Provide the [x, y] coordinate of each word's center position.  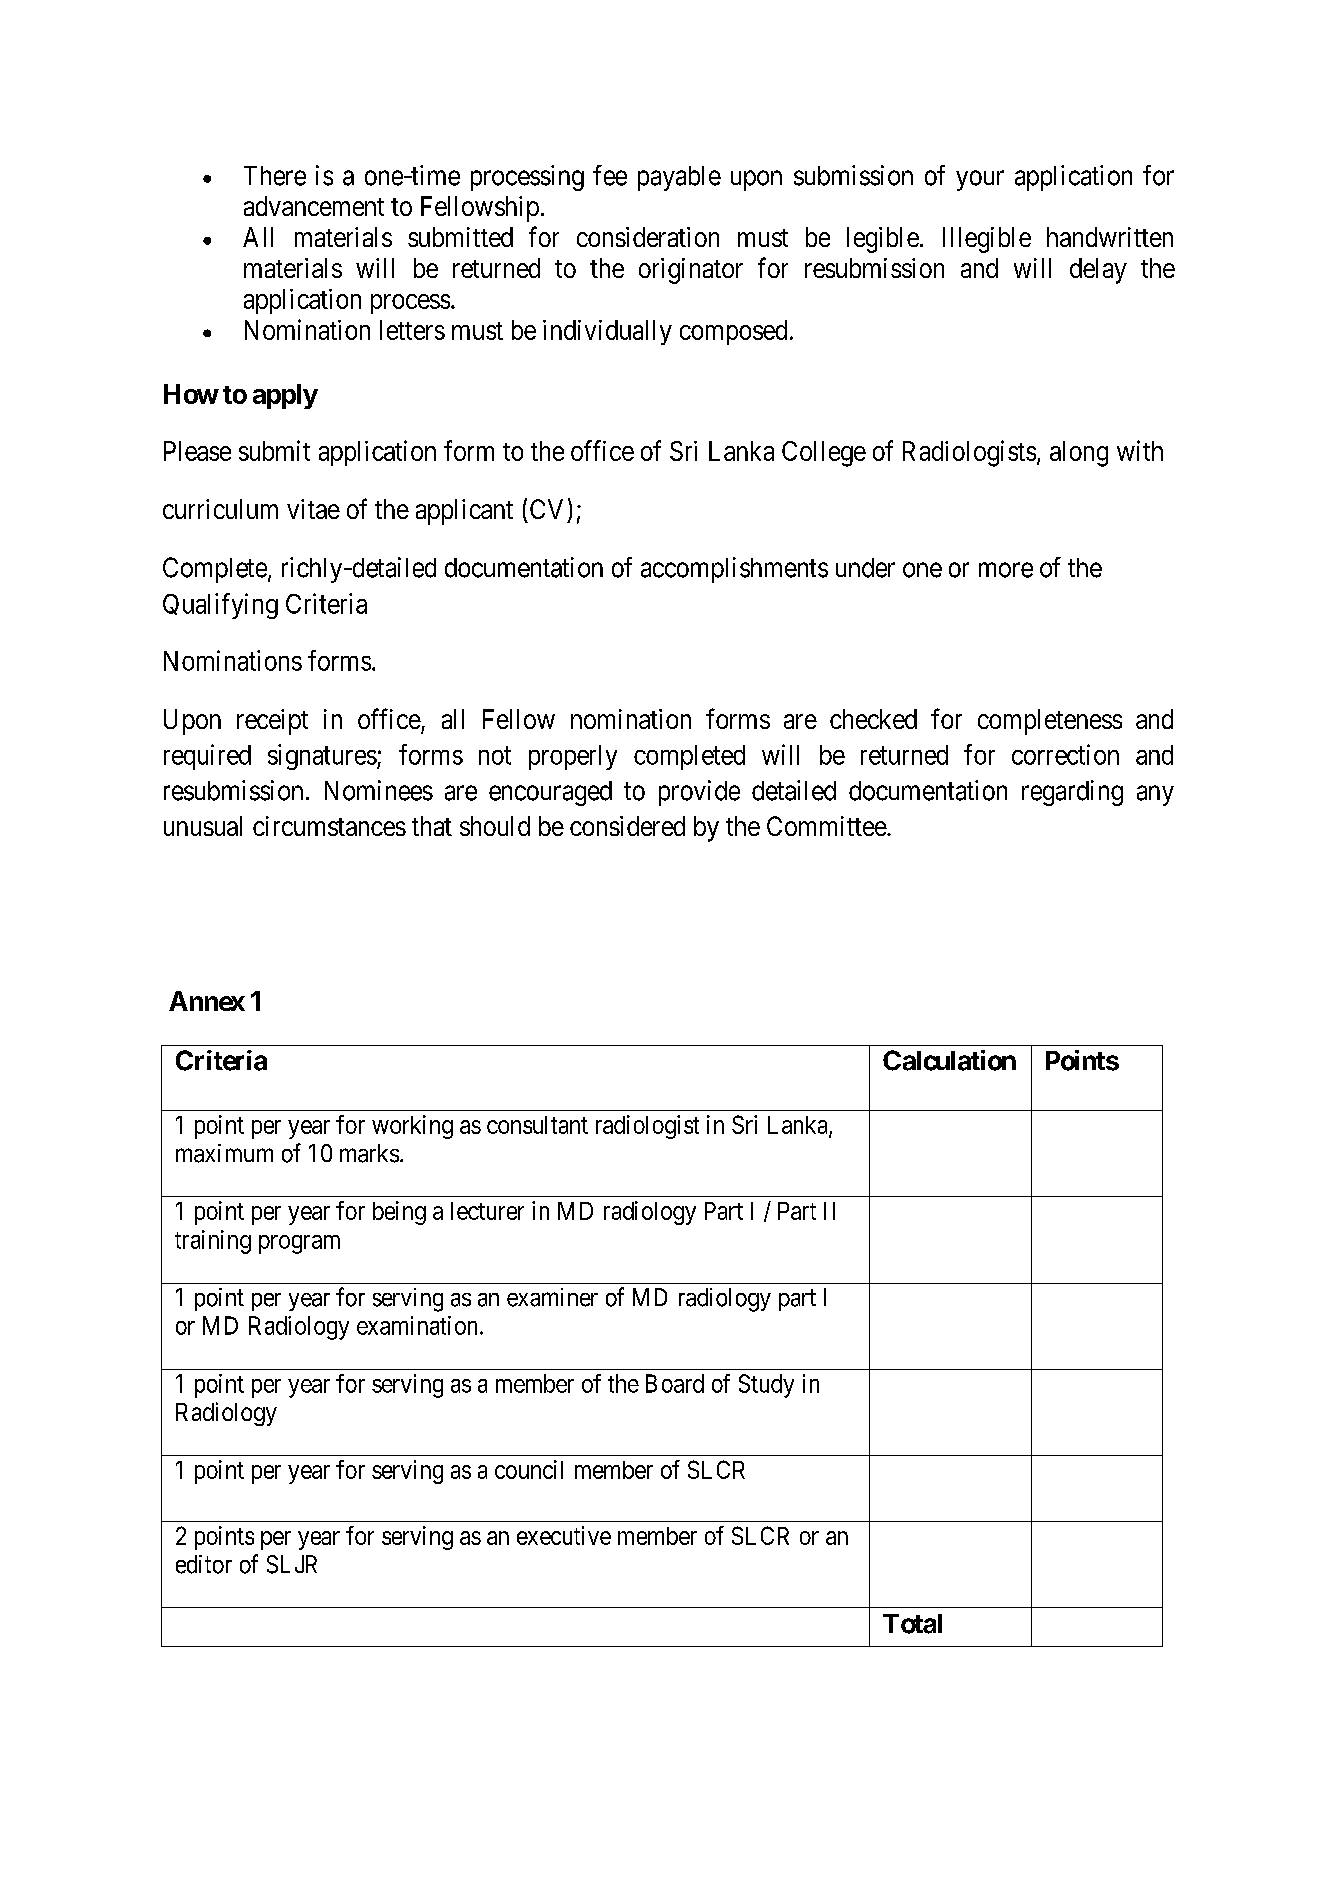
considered [627, 826]
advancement [314, 206]
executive [564, 1535]
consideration [648, 237]
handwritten [1110, 237]
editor [204, 1564]
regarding [1072, 793]
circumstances [329, 826]
